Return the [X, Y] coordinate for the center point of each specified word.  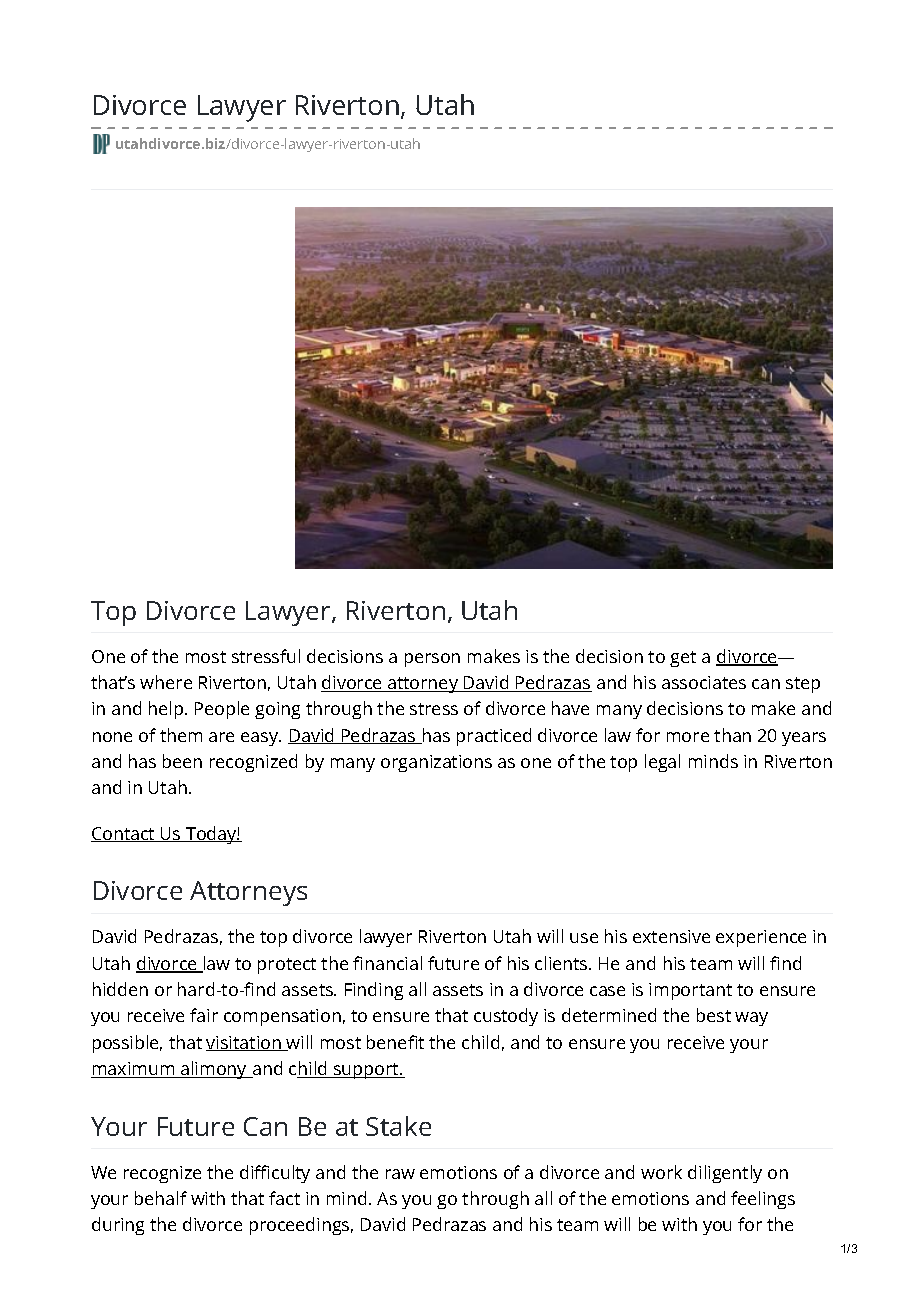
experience [761, 938]
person [432, 660]
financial [387, 963]
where [166, 682]
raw [400, 1174]
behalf [161, 1198]
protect [287, 966]
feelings [763, 1200]
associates [704, 682]
